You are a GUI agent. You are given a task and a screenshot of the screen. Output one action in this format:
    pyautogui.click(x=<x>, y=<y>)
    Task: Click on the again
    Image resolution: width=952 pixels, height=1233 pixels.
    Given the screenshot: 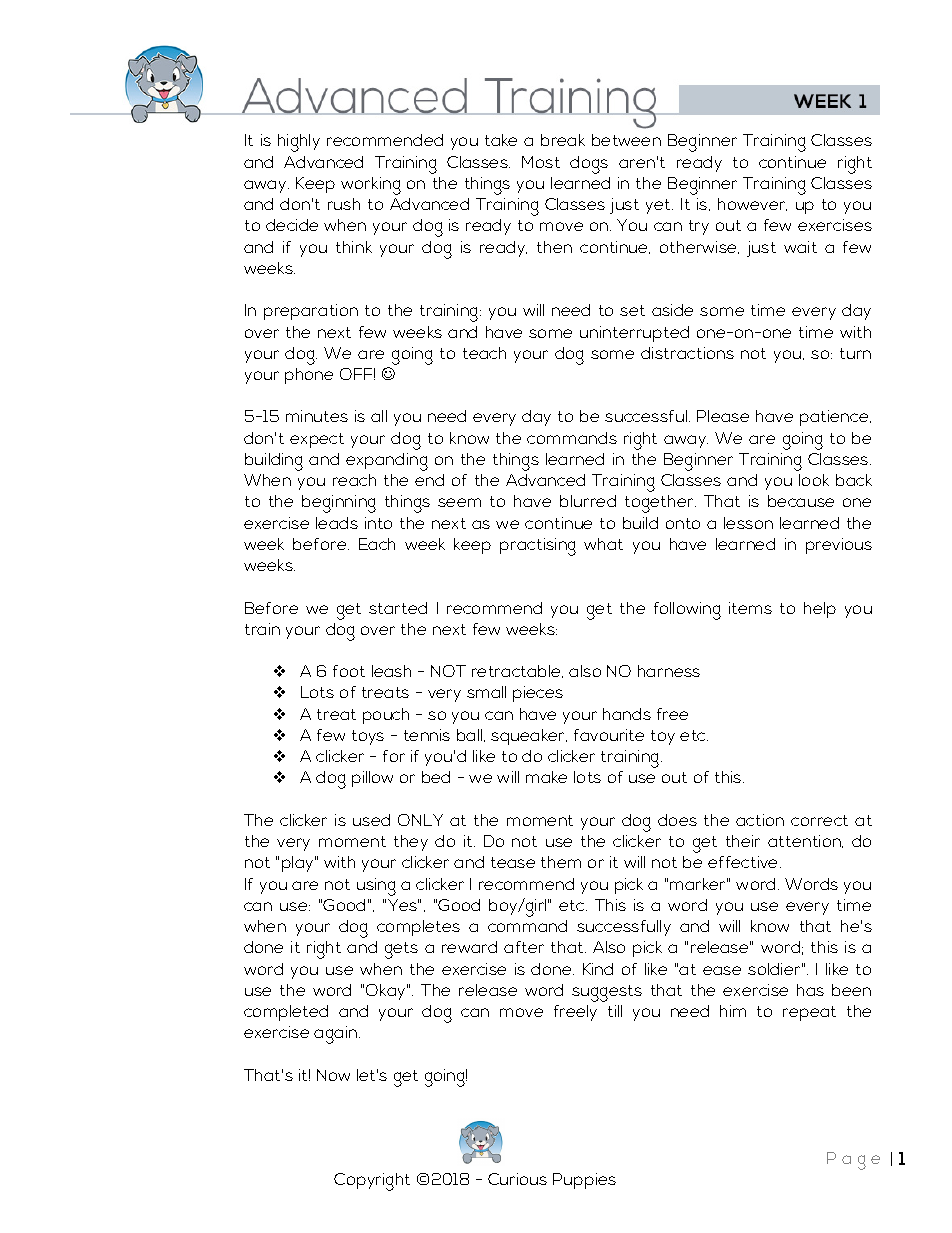 What is the action you would take?
    pyautogui.click(x=335, y=1035)
